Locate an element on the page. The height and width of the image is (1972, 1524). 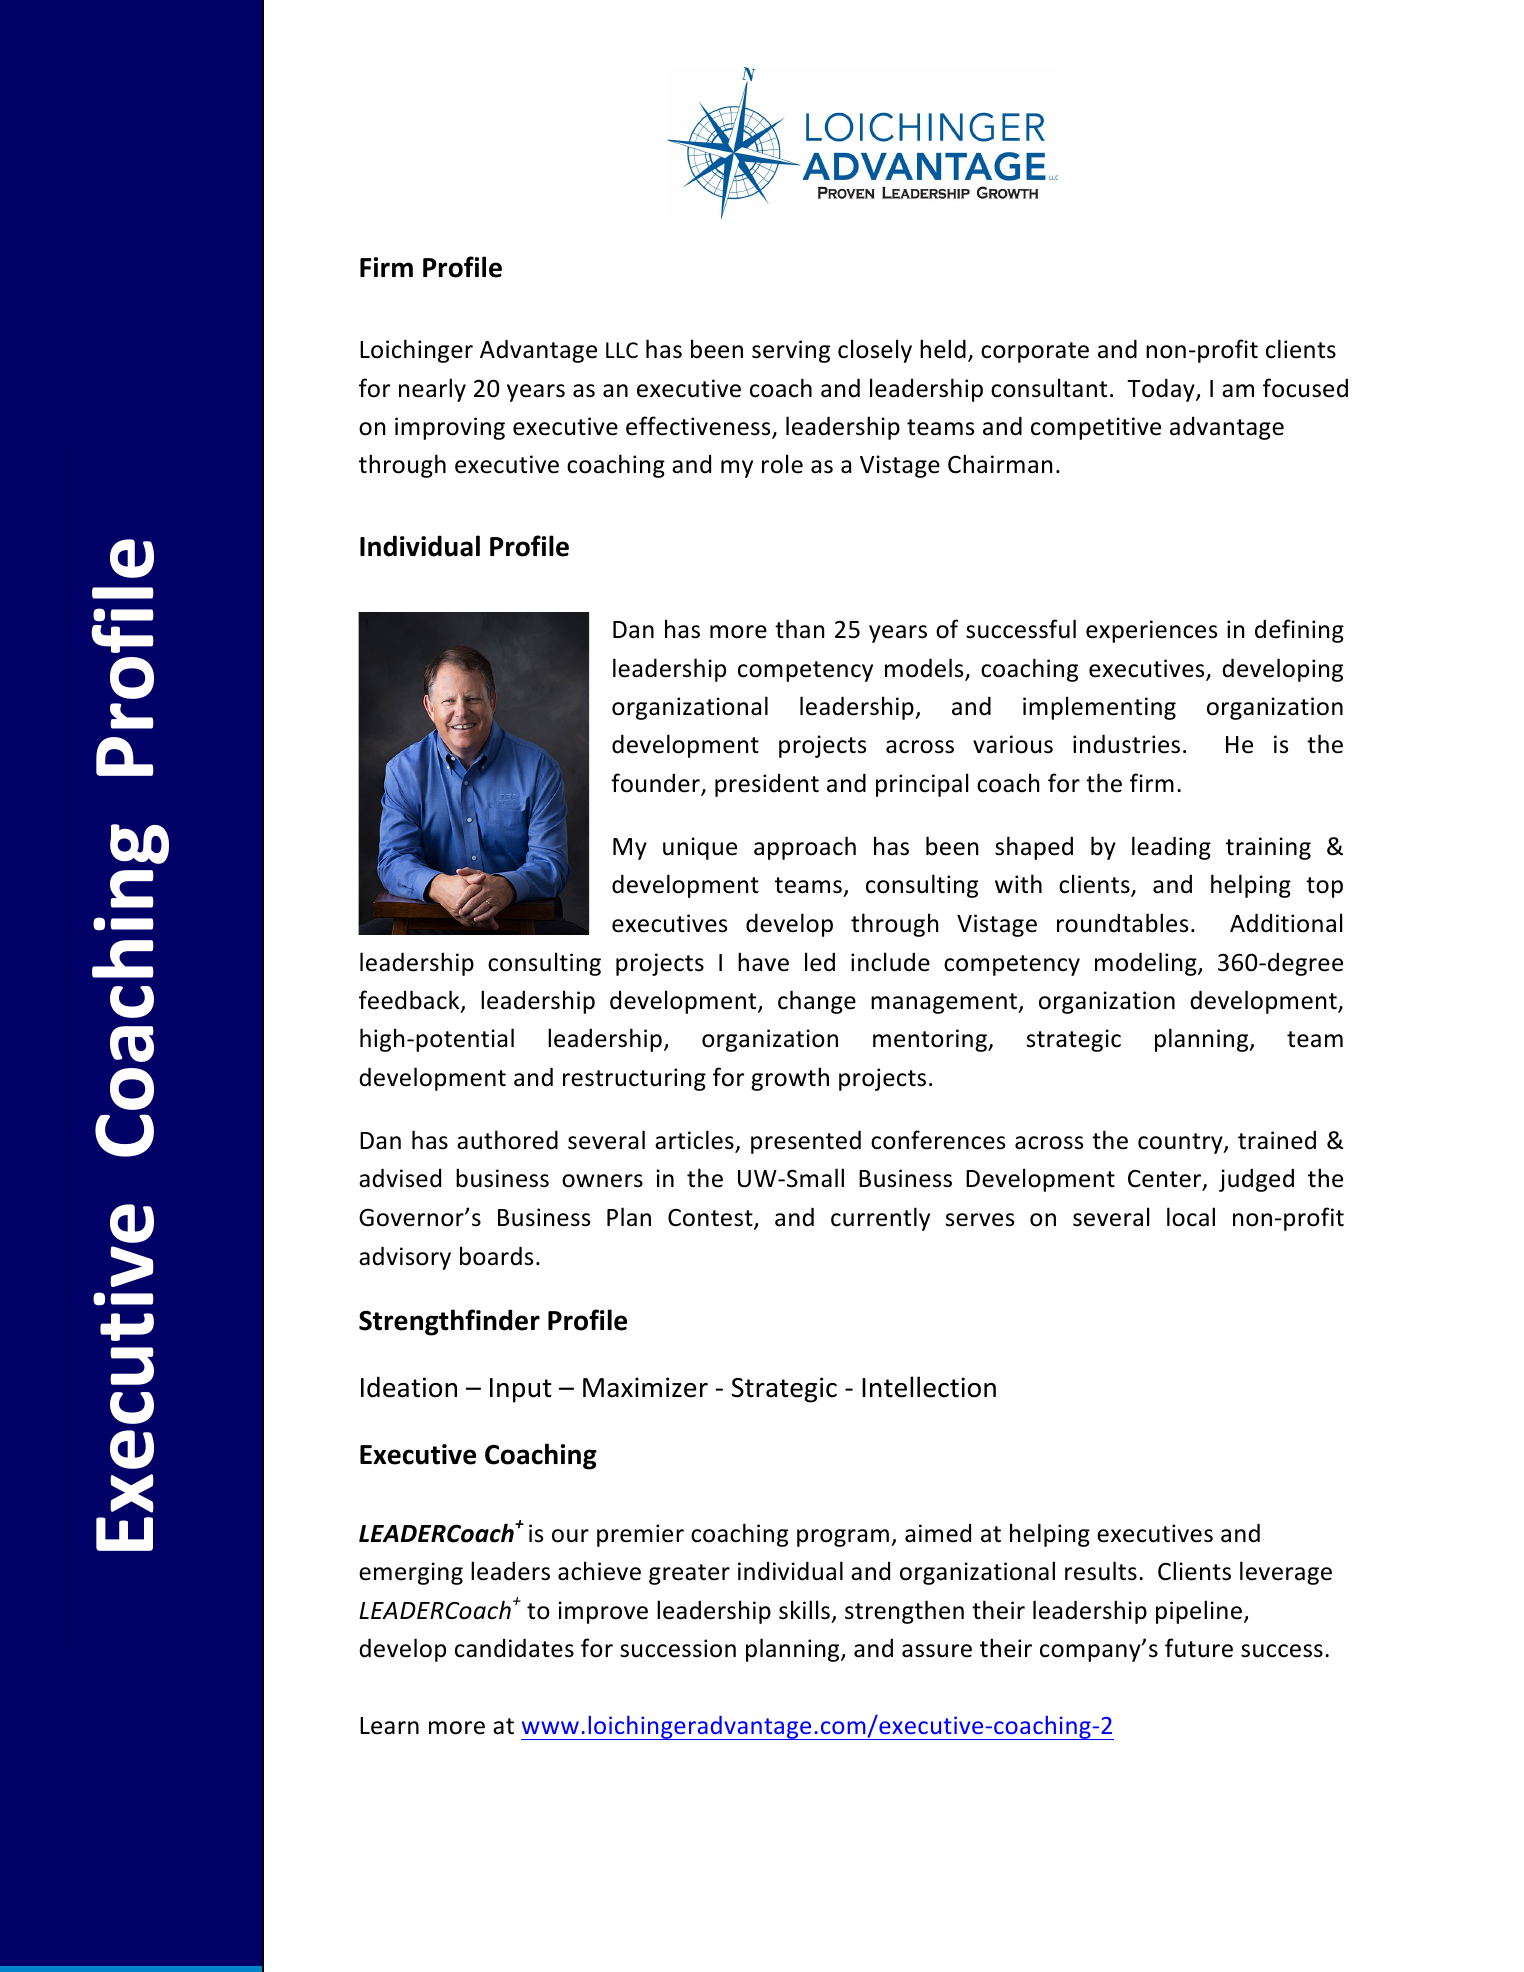
change is located at coordinates (817, 1002).
